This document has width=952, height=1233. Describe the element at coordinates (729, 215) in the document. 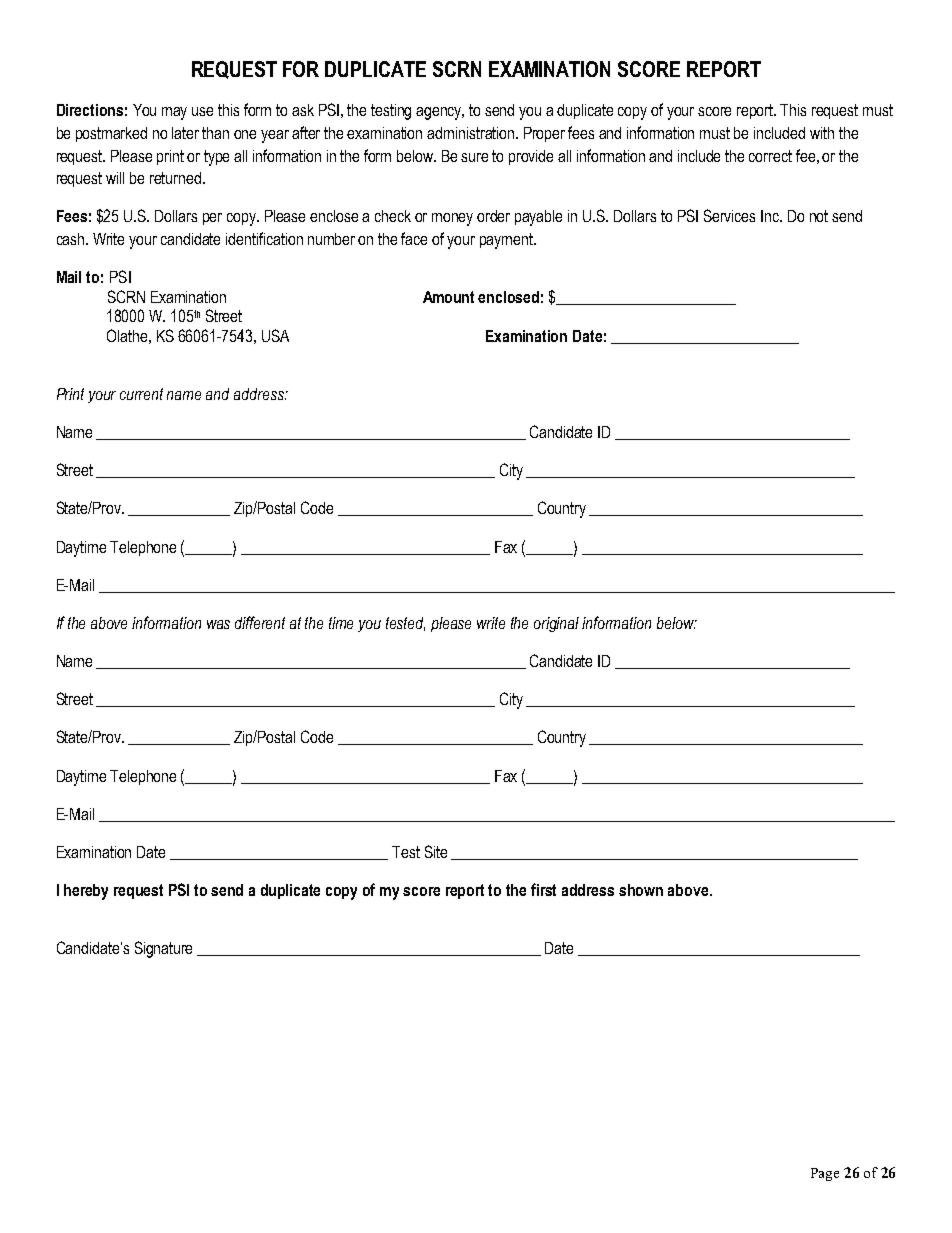

I see `Services` at that location.
